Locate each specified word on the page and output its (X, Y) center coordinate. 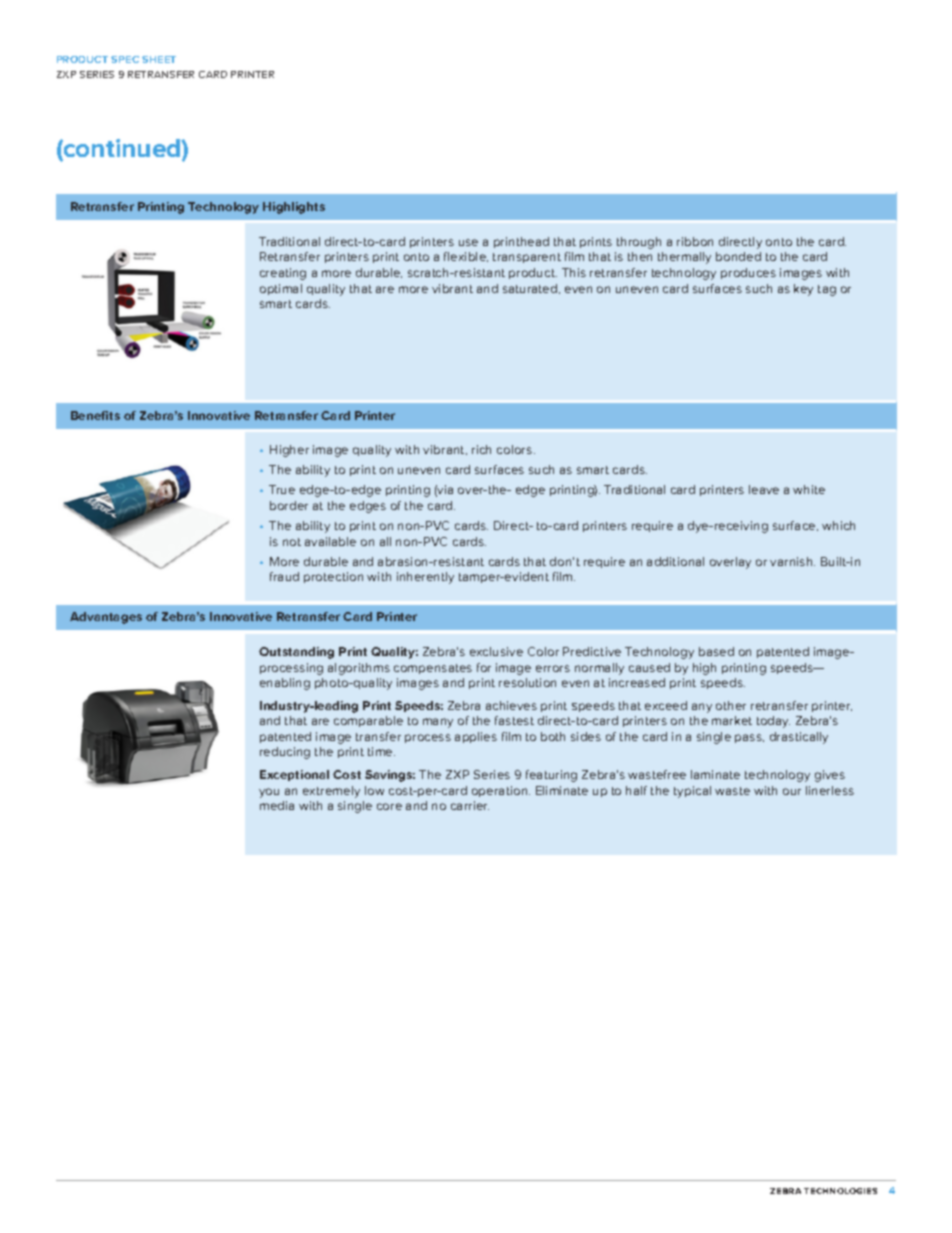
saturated (530, 288)
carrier (470, 805)
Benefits (95, 415)
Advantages (106, 618)
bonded (738, 256)
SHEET (159, 59)
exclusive (496, 651)
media (277, 805)
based (716, 651)
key (803, 290)
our (792, 791)
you (269, 793)
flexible (466, 257)
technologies (840, 1191)
